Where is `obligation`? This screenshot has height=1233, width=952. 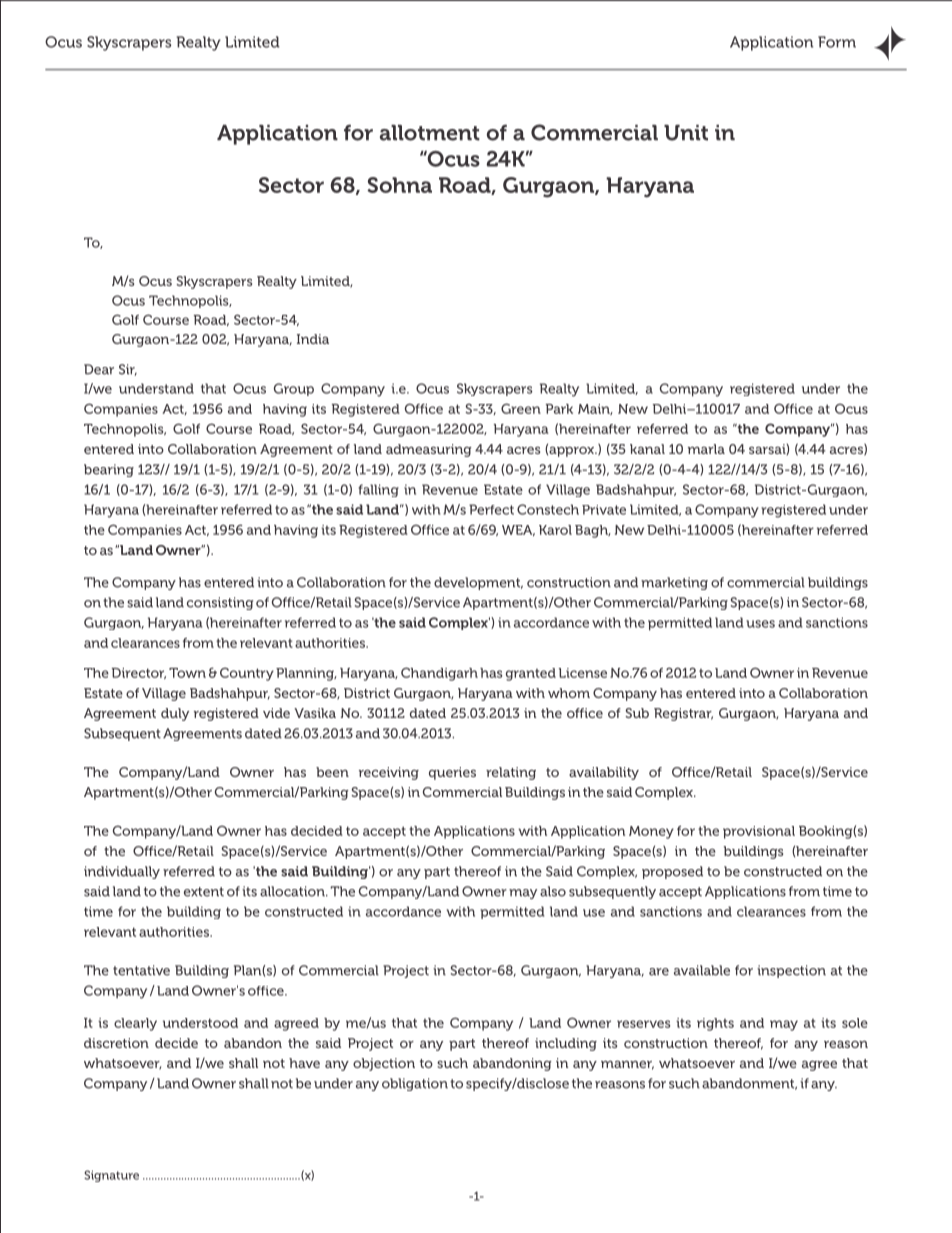
obligation is located at coordinates (415, 1084).
